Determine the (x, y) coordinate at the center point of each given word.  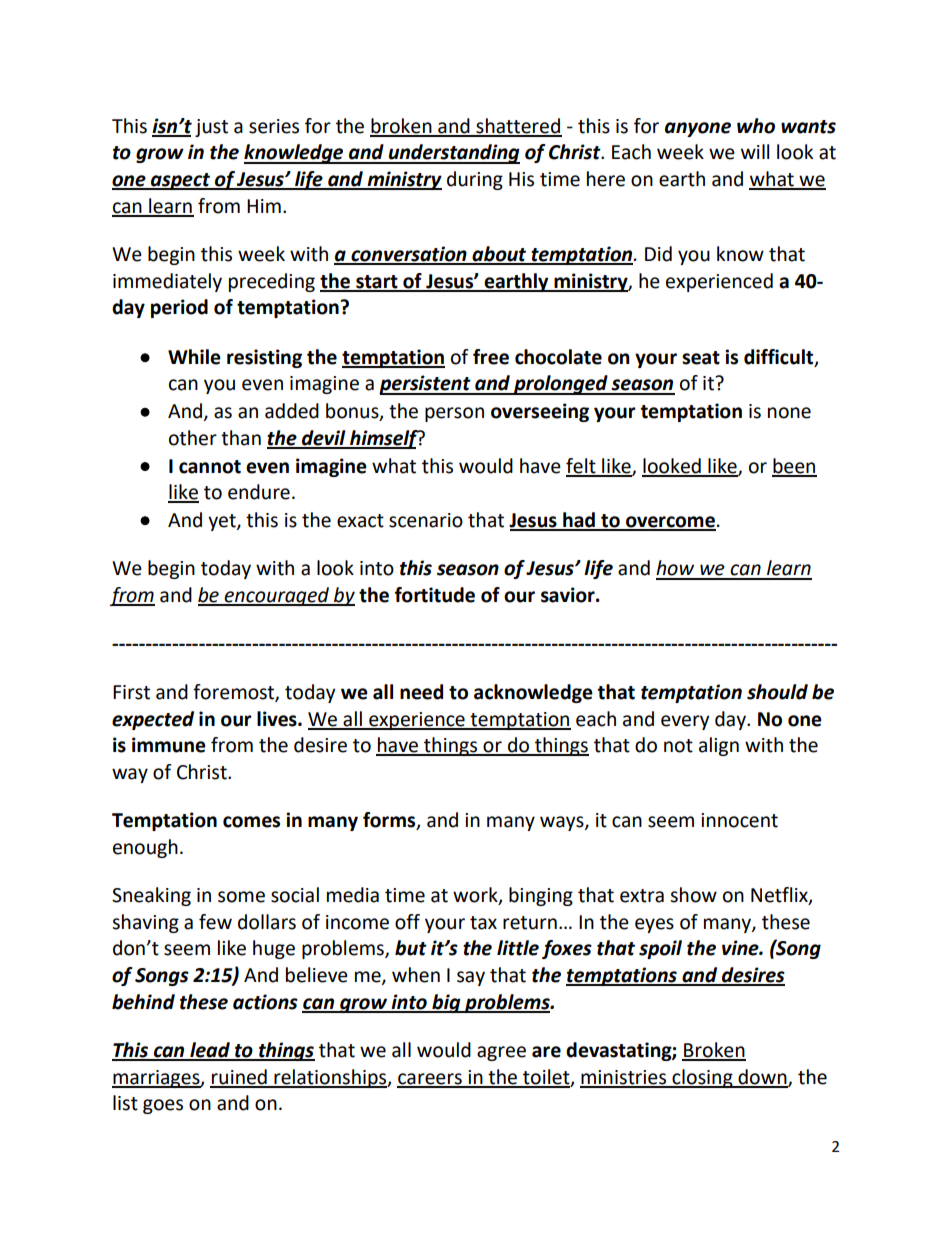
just (211, 128)
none (789, 413)
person (454, 414)
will (755, 151)
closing (702, 1078)
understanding (453, 154)
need (421, 692)
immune (169, 745)
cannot (210, 467)
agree (501, 1053)
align (719, 746)
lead (210, 1051)
